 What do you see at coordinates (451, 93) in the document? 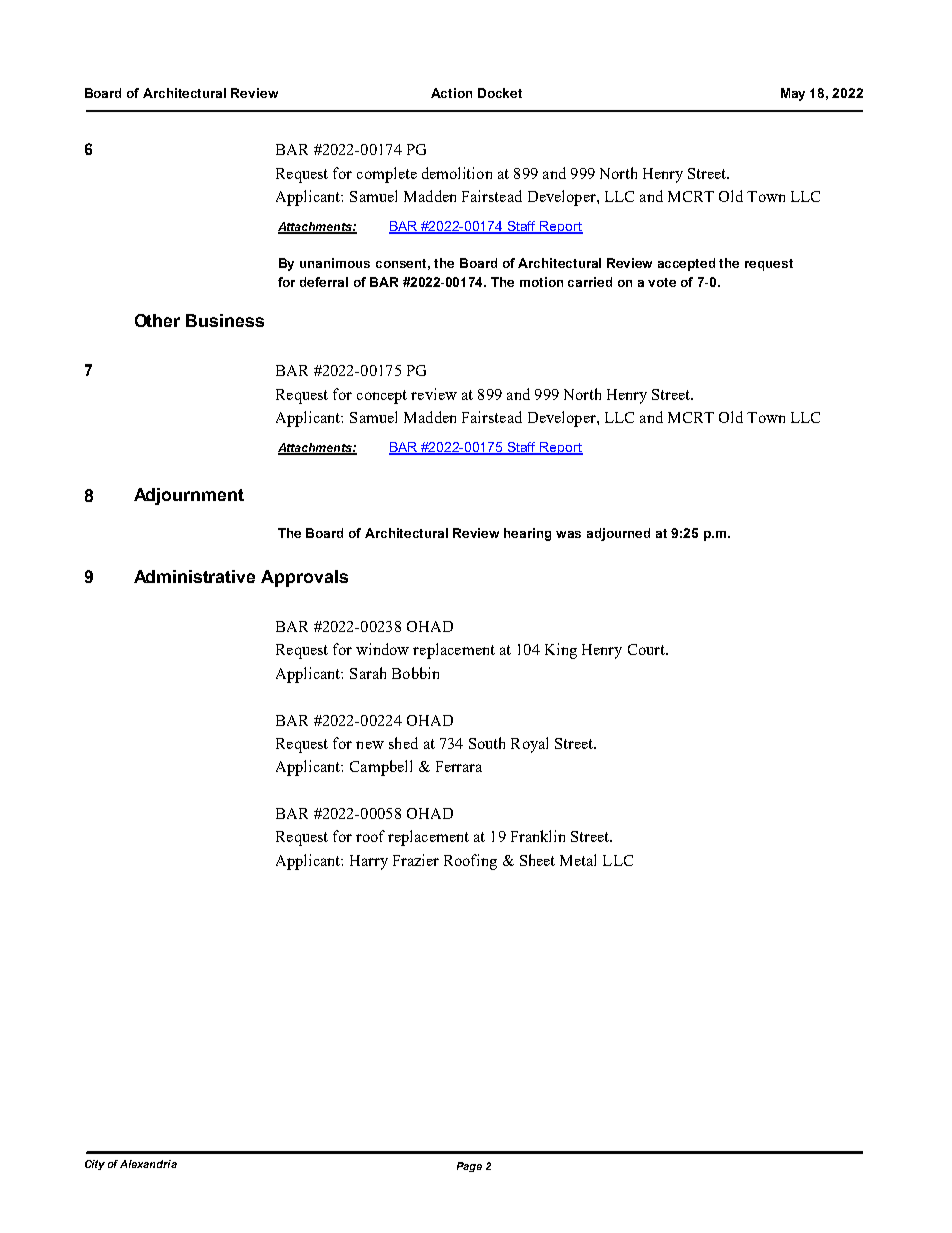
I see `Action` at bounding box center [451, 93].
